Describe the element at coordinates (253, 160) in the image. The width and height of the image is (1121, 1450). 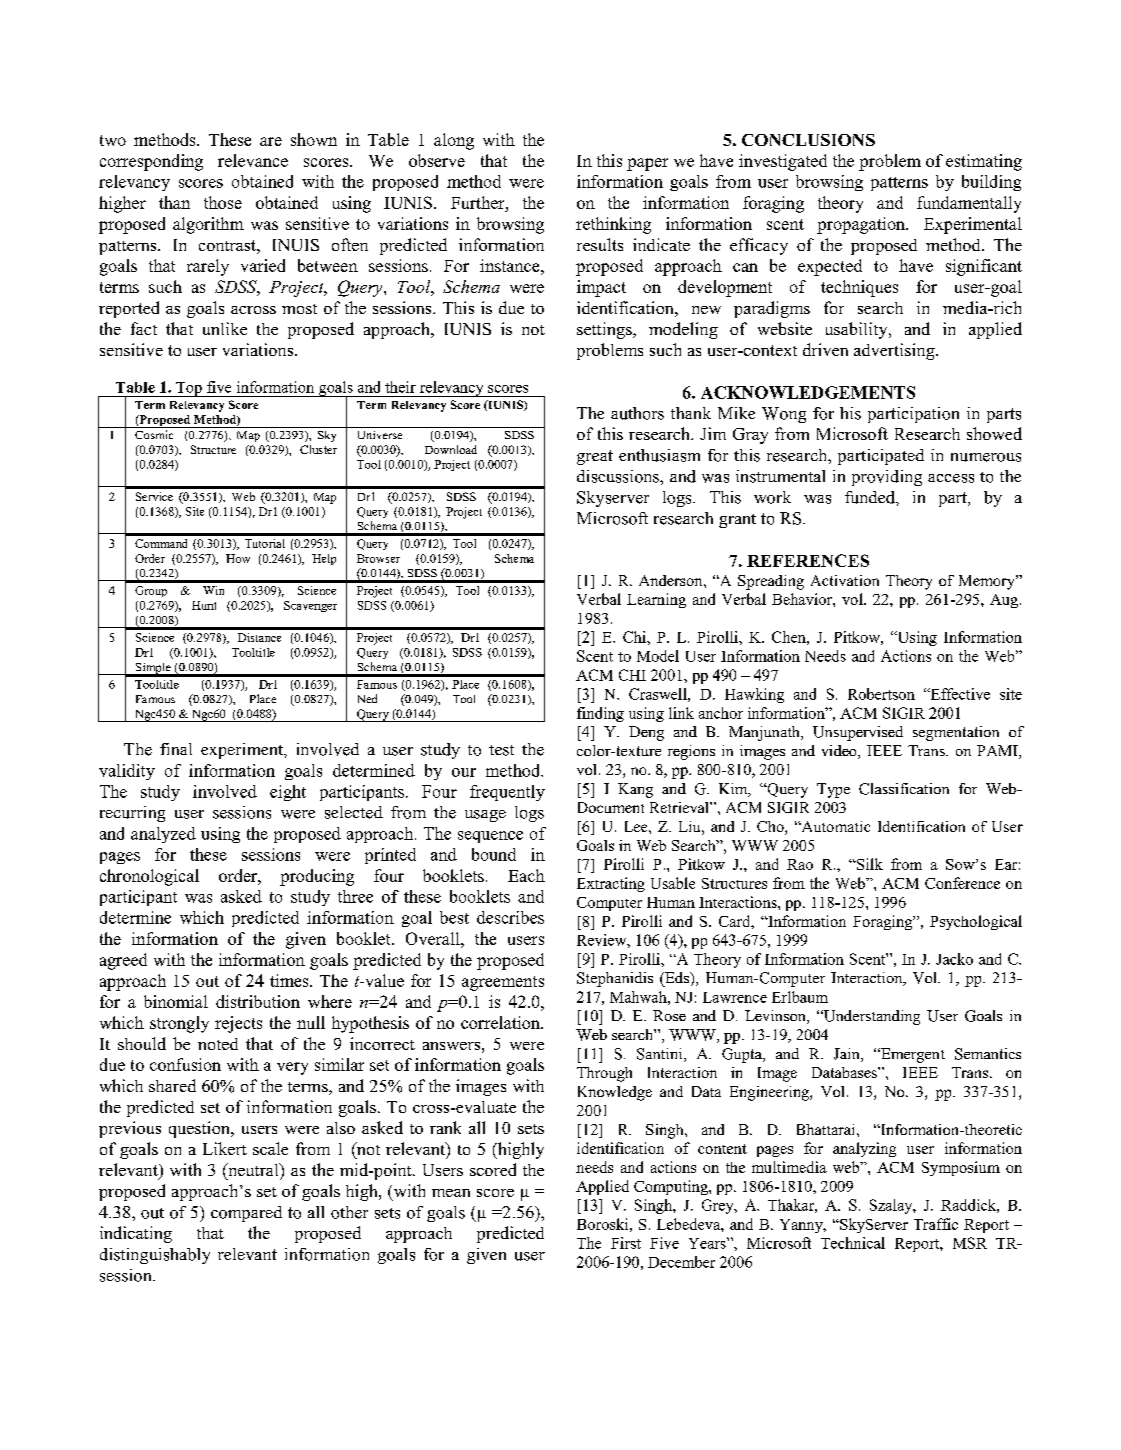
I see `relevance` at that location.
